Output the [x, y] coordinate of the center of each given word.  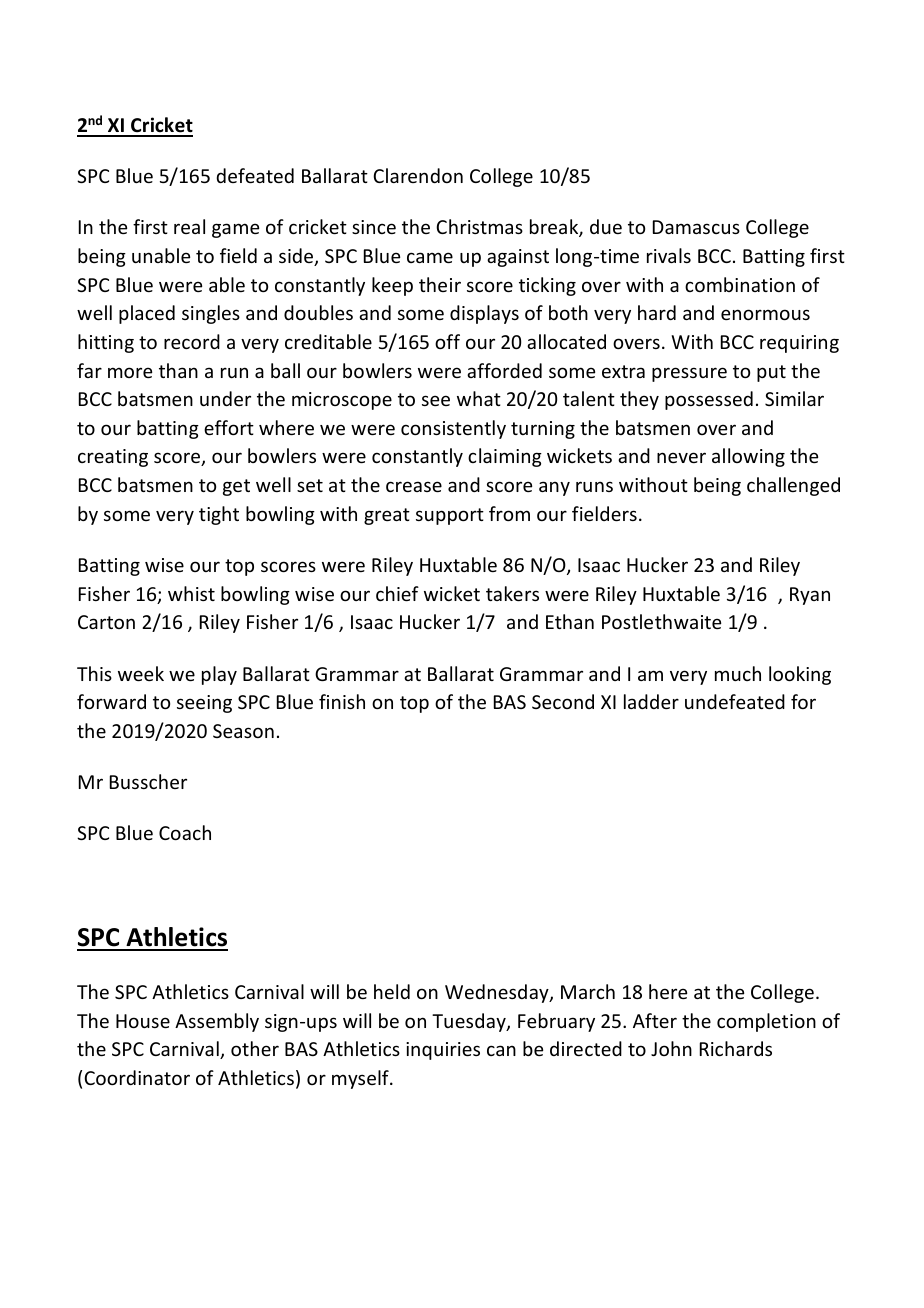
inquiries [443, 1051]
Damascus [696, 227]
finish [342, 701]
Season [243, 731]
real [189, 226]
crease [414, 486]
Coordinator [137, 1077]
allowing [748, 457]
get [236, 487]
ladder [651, 701]
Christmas [479, 226]
